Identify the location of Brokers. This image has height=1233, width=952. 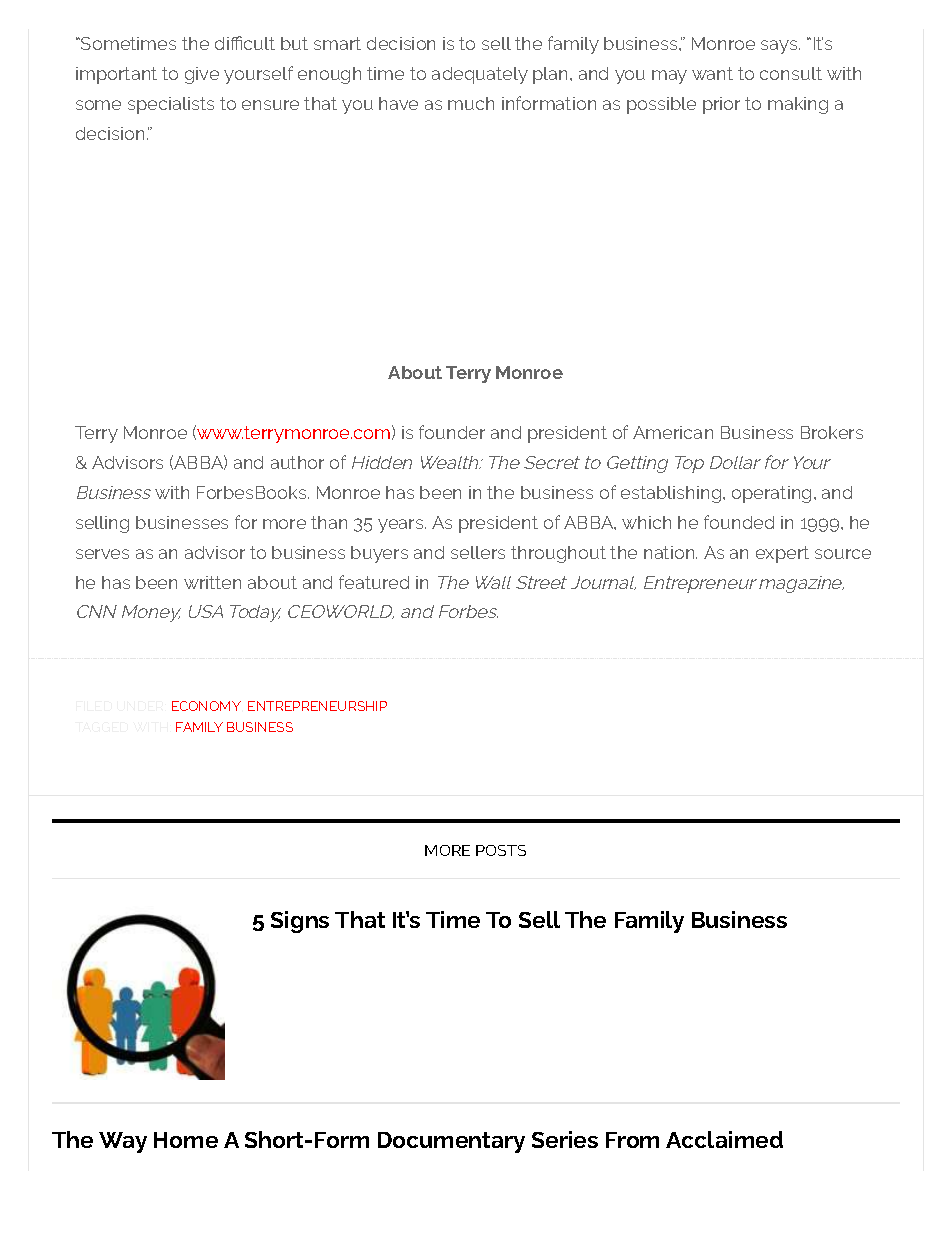
(832, 432).
